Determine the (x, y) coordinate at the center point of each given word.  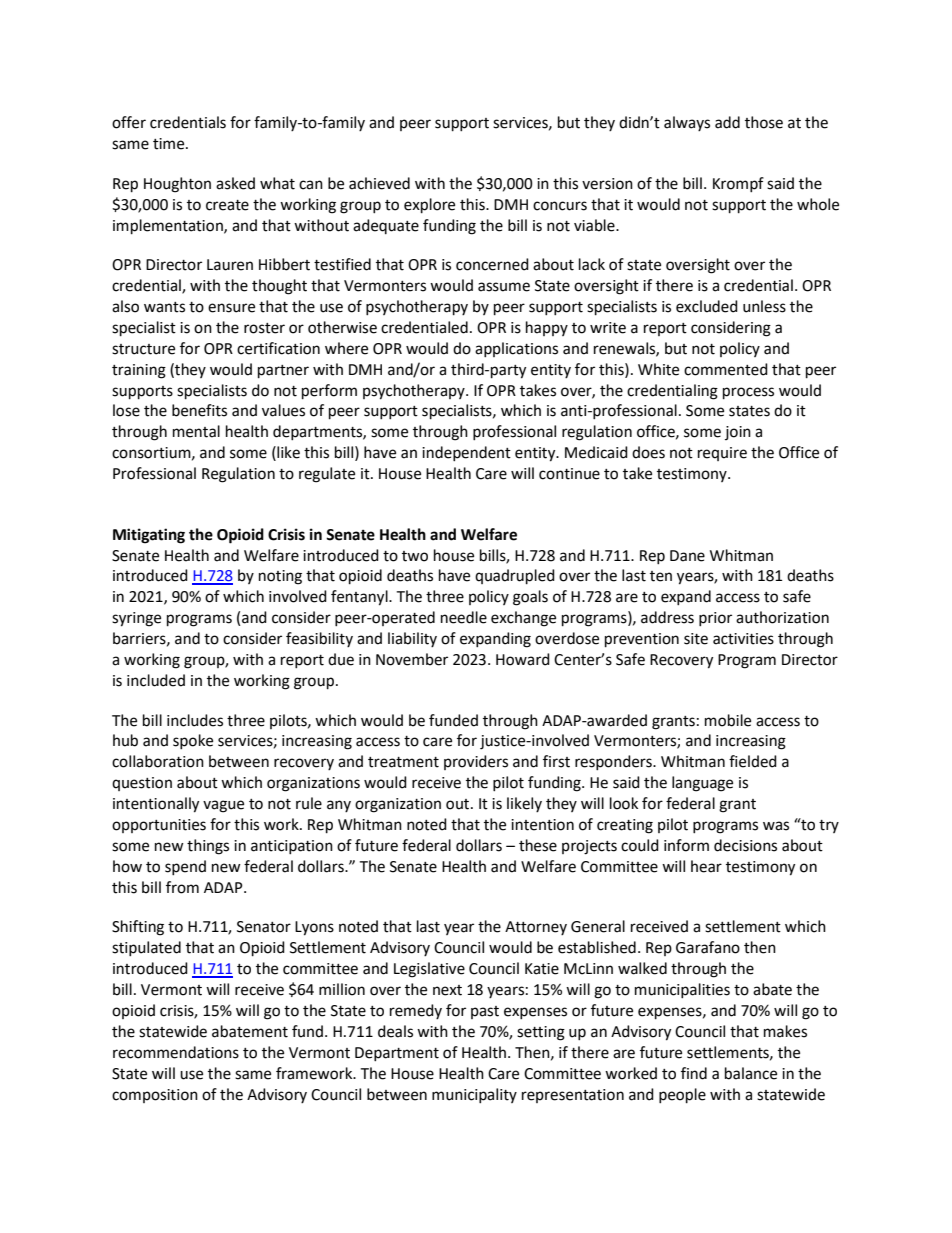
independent (466, 453)
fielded (753, 761)
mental (196, 431)
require (722, 454)
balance (751, 1073)
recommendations (176, 1052)
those (764, 122)
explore (429, 206)
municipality (474, 1095)
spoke (193, 741)
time (170, 144)
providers (476, 762)
